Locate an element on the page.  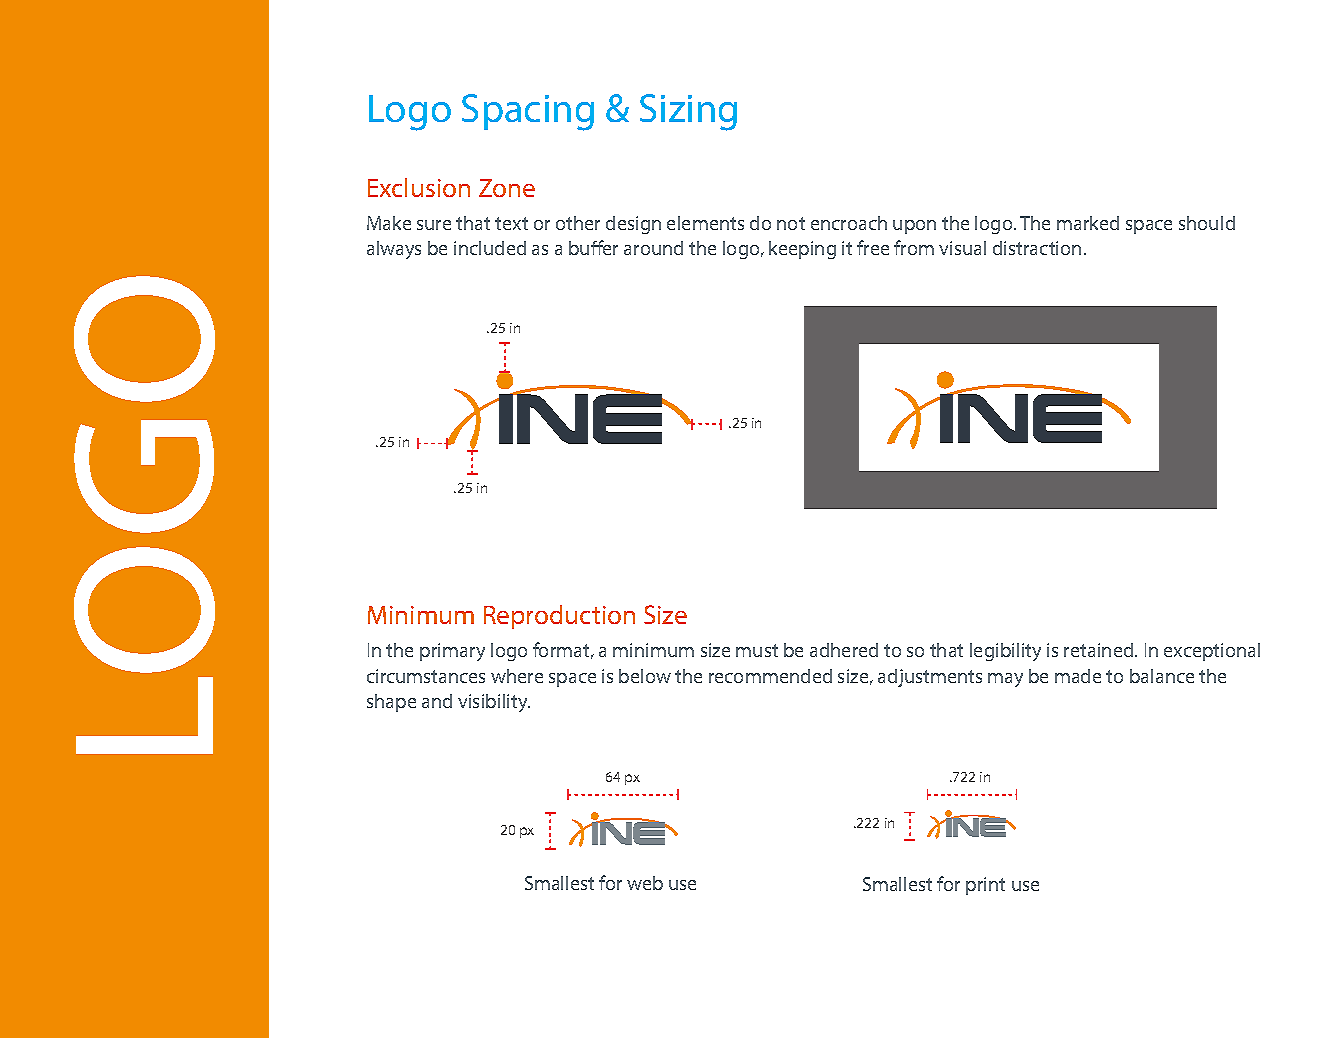
keeping is located at coordinates (802, 250).
